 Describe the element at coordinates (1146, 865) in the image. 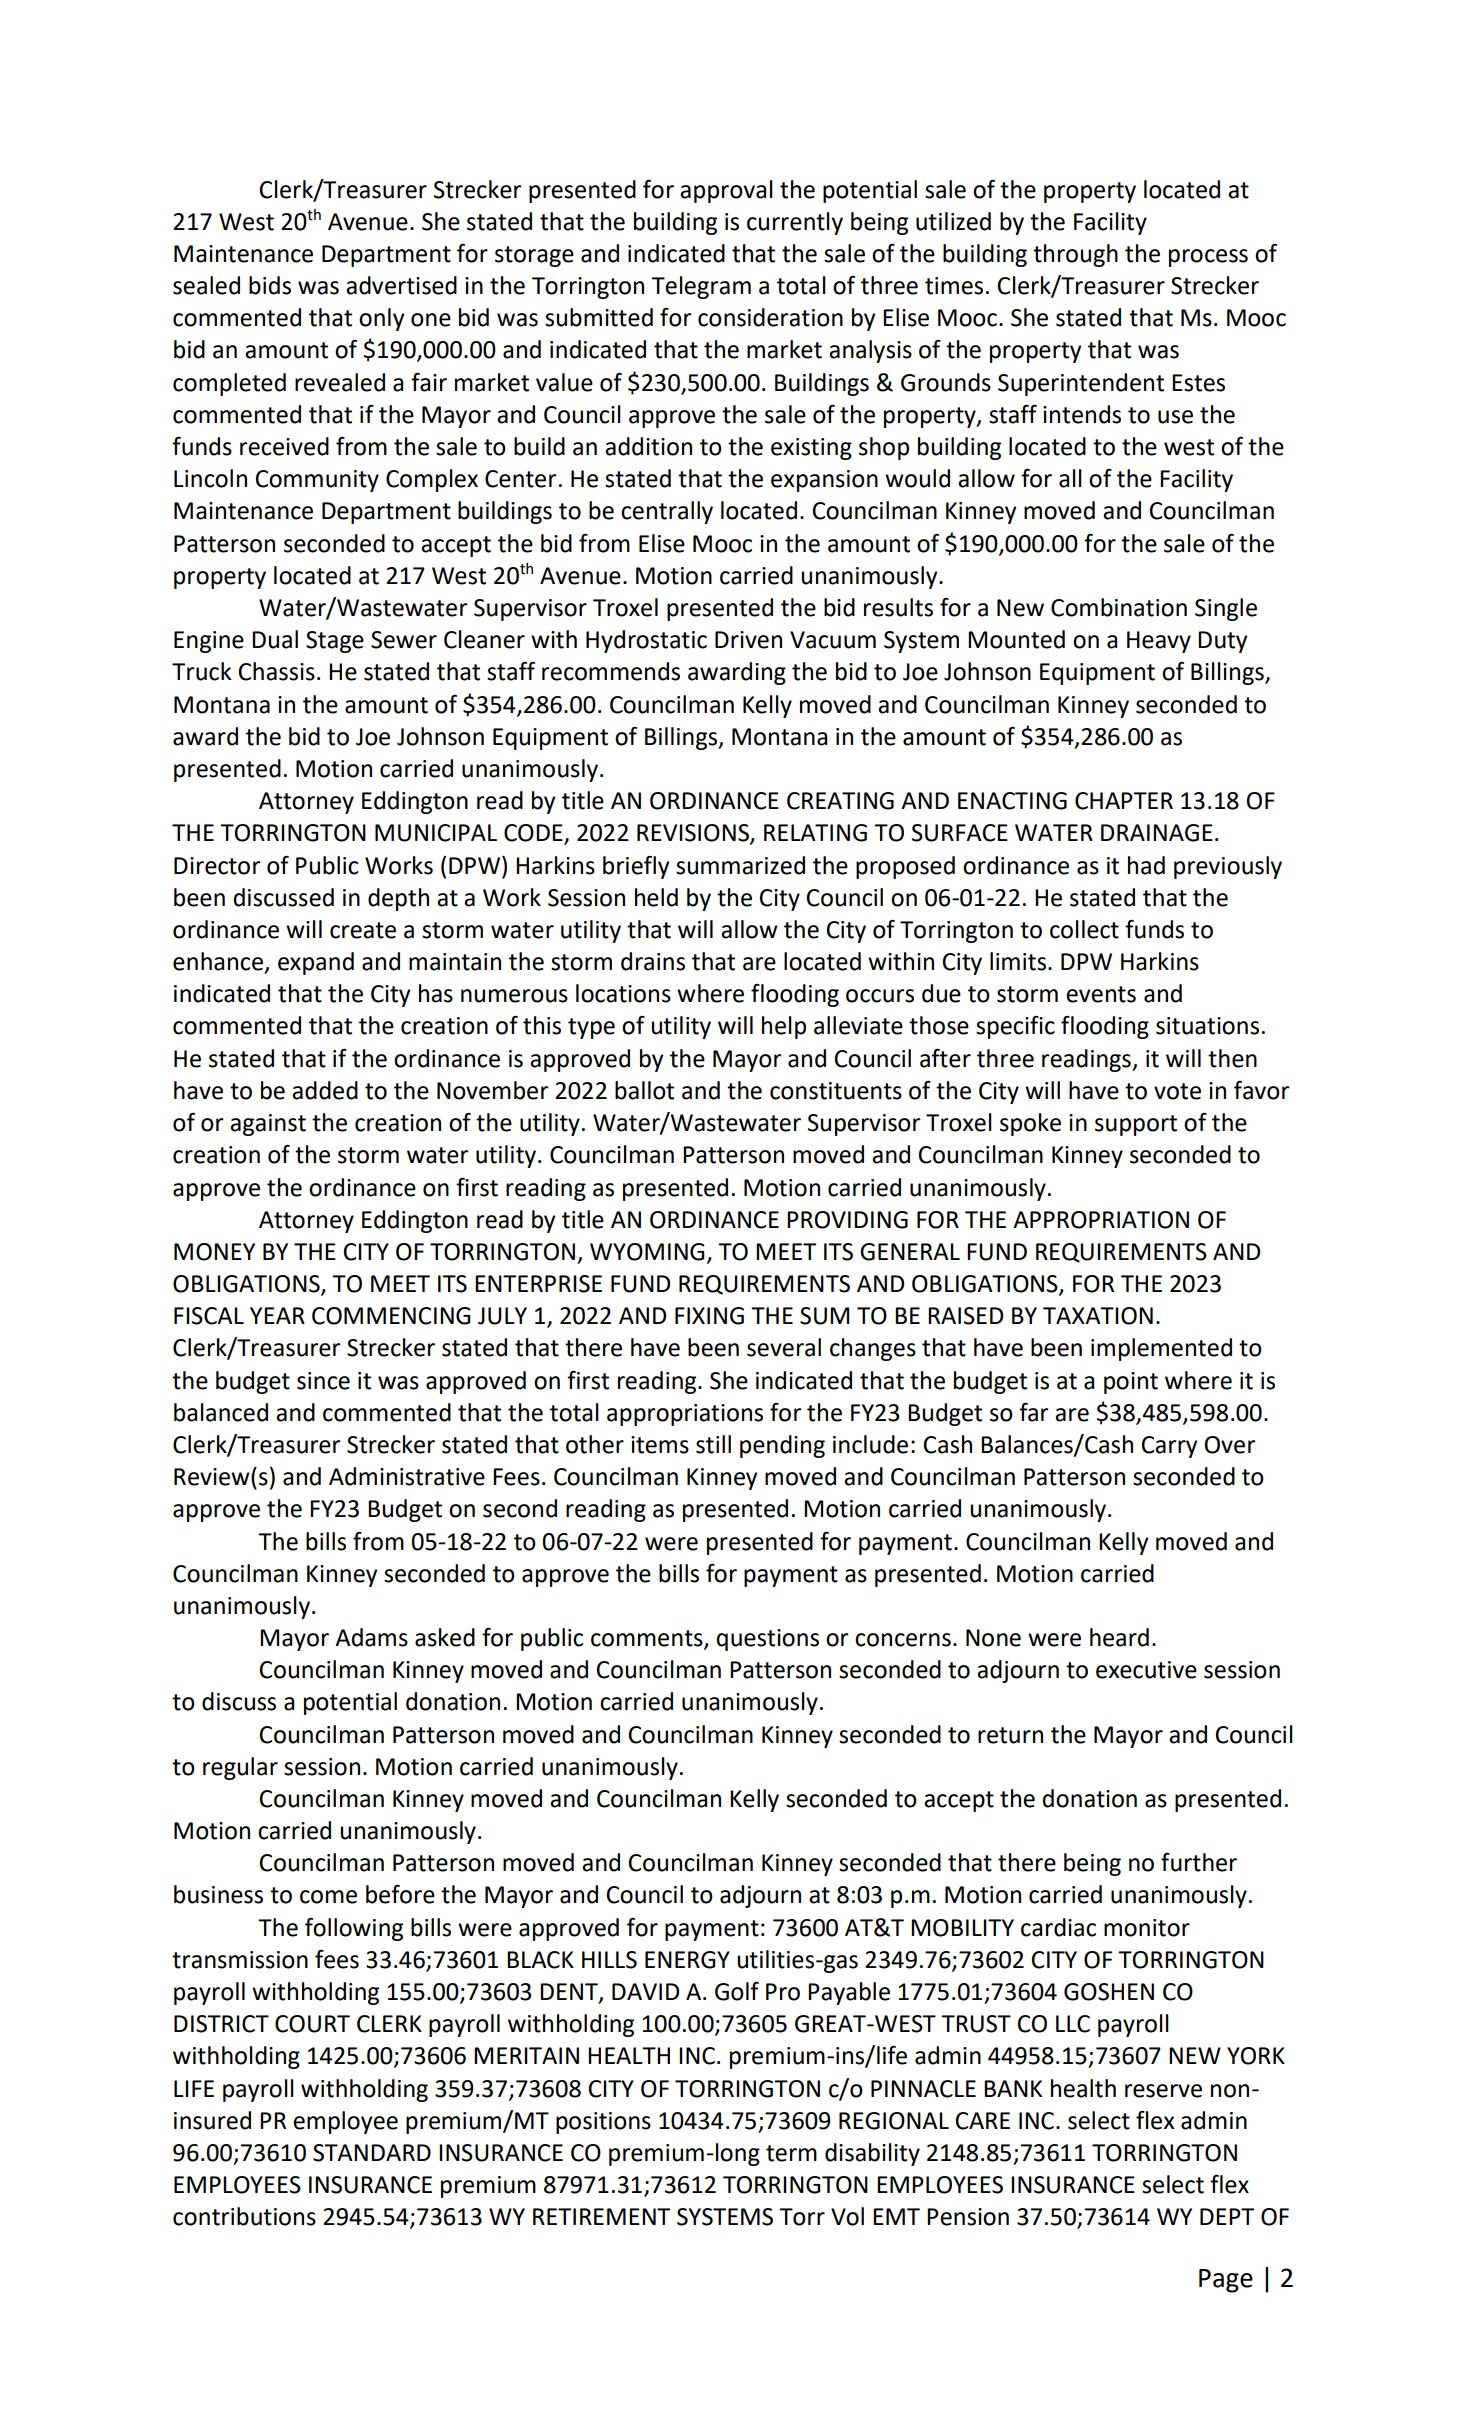

I see `had` at that location.
